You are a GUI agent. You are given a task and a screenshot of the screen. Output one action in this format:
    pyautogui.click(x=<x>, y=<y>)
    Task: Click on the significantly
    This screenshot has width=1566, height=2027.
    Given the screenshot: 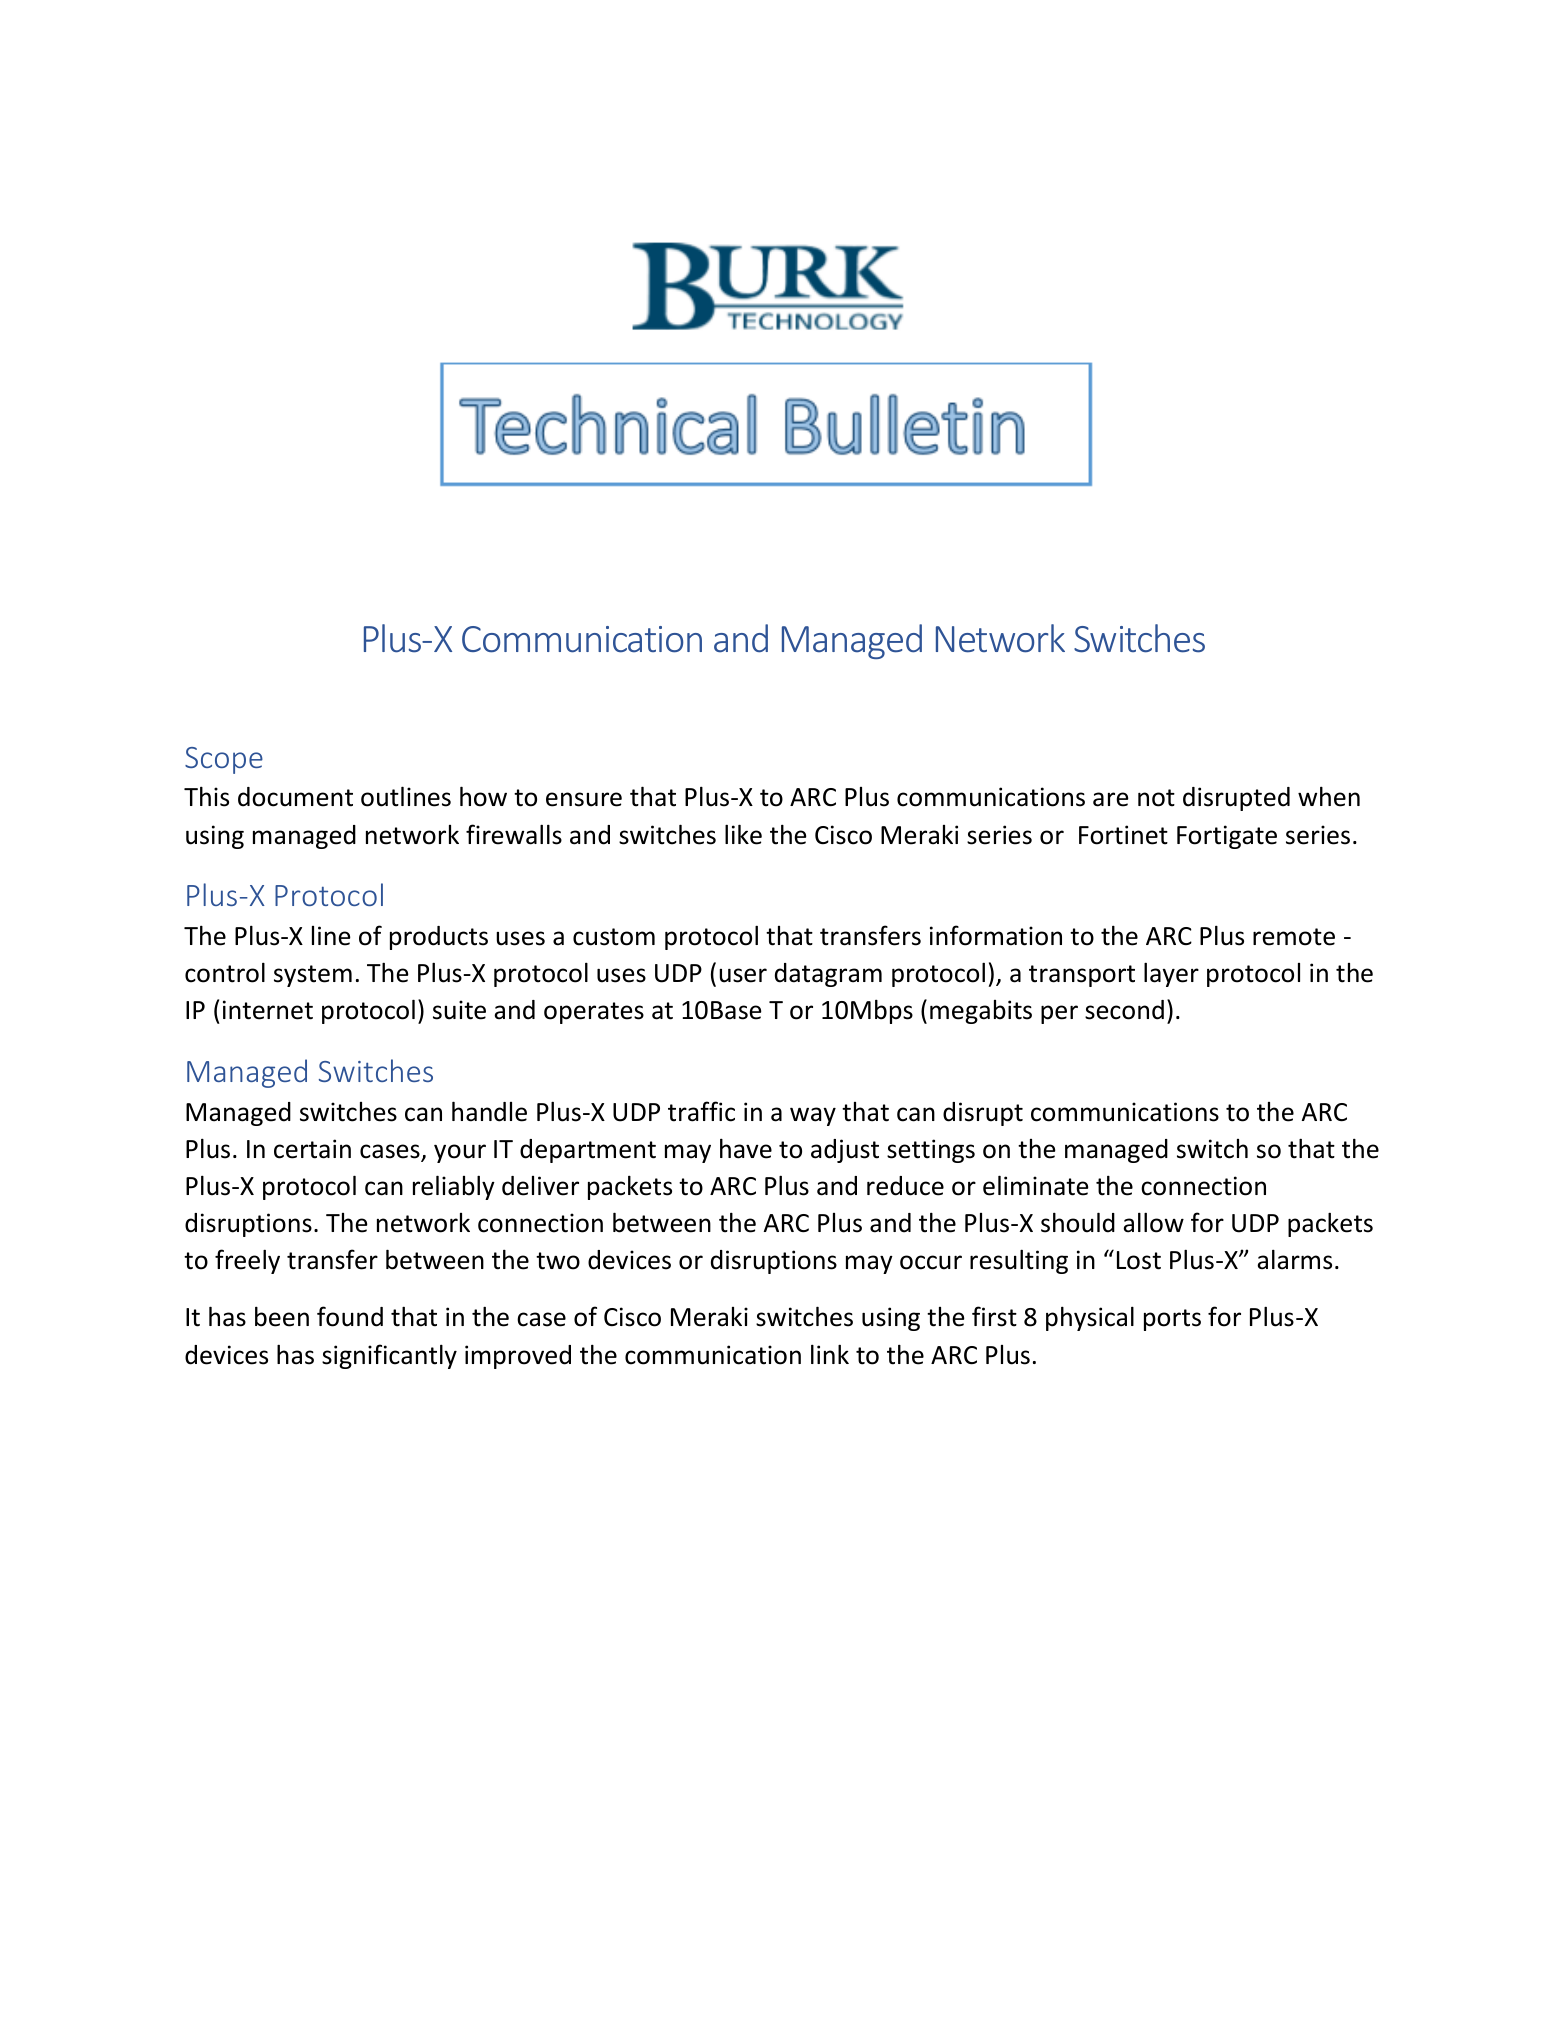 What is the action you would take?
    pyautogui.click(x=389, y=1356)
